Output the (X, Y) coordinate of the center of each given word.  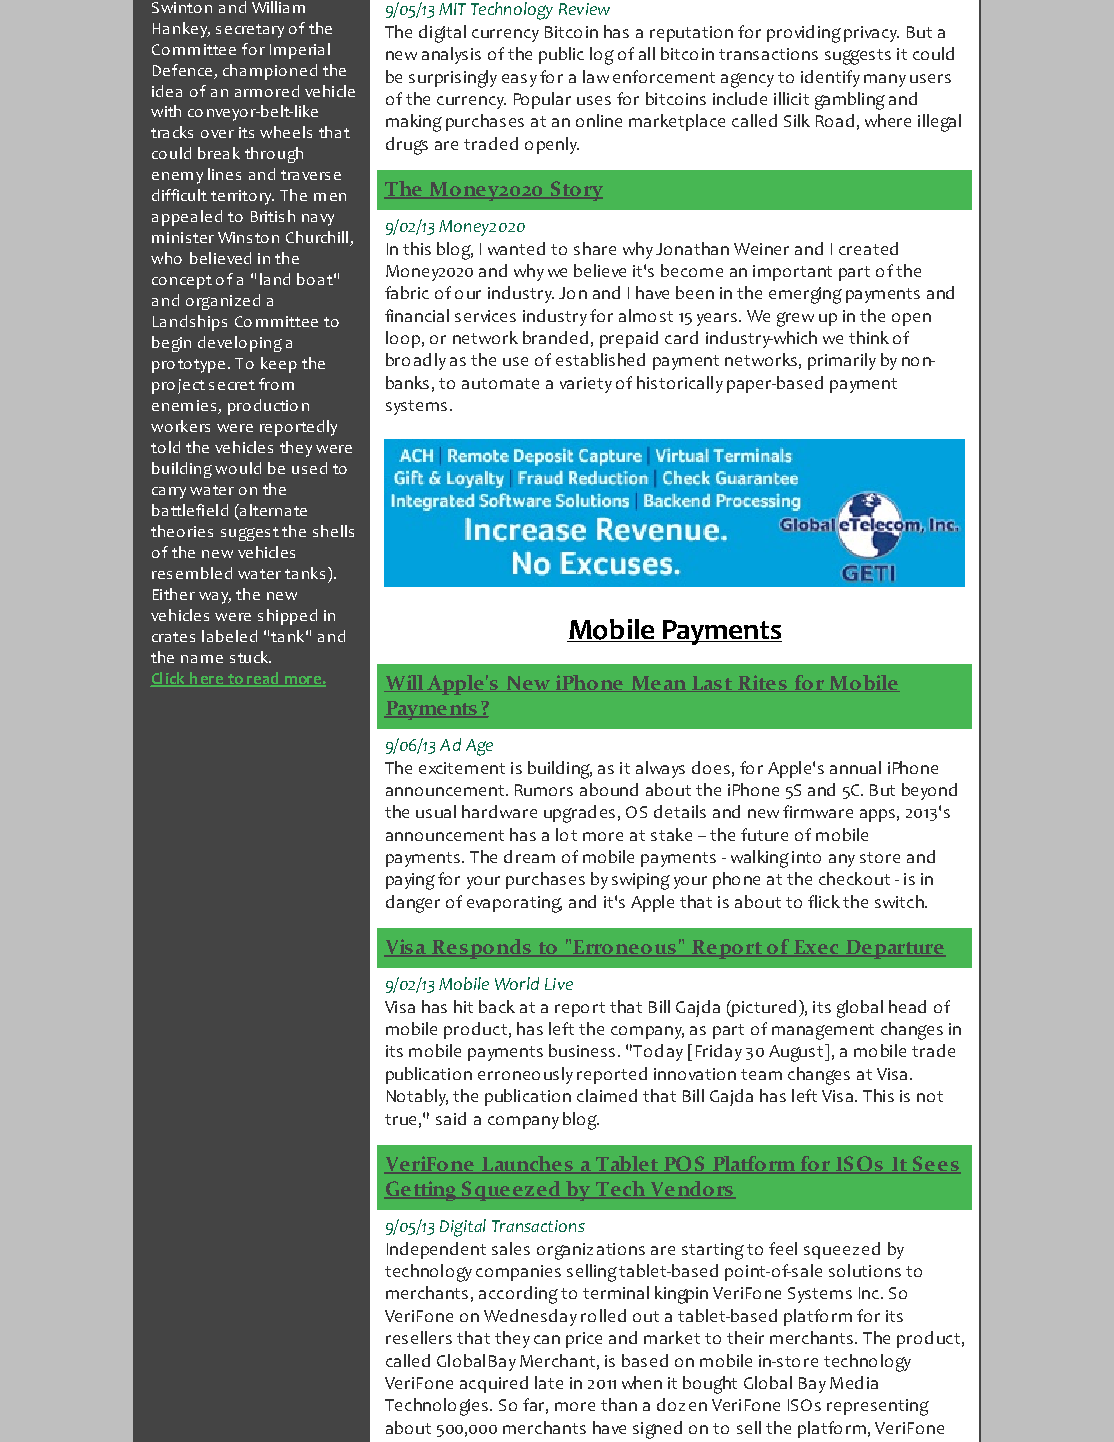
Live (559, 984)
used (309, 468)
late (549, 1382)
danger (413, 904)
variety (586, 385)
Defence (182, 70)
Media (854, 1382)
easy (519, 80)
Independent (436, 1250)
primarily (842, 361)
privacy (871, 34)
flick (824, 901)
